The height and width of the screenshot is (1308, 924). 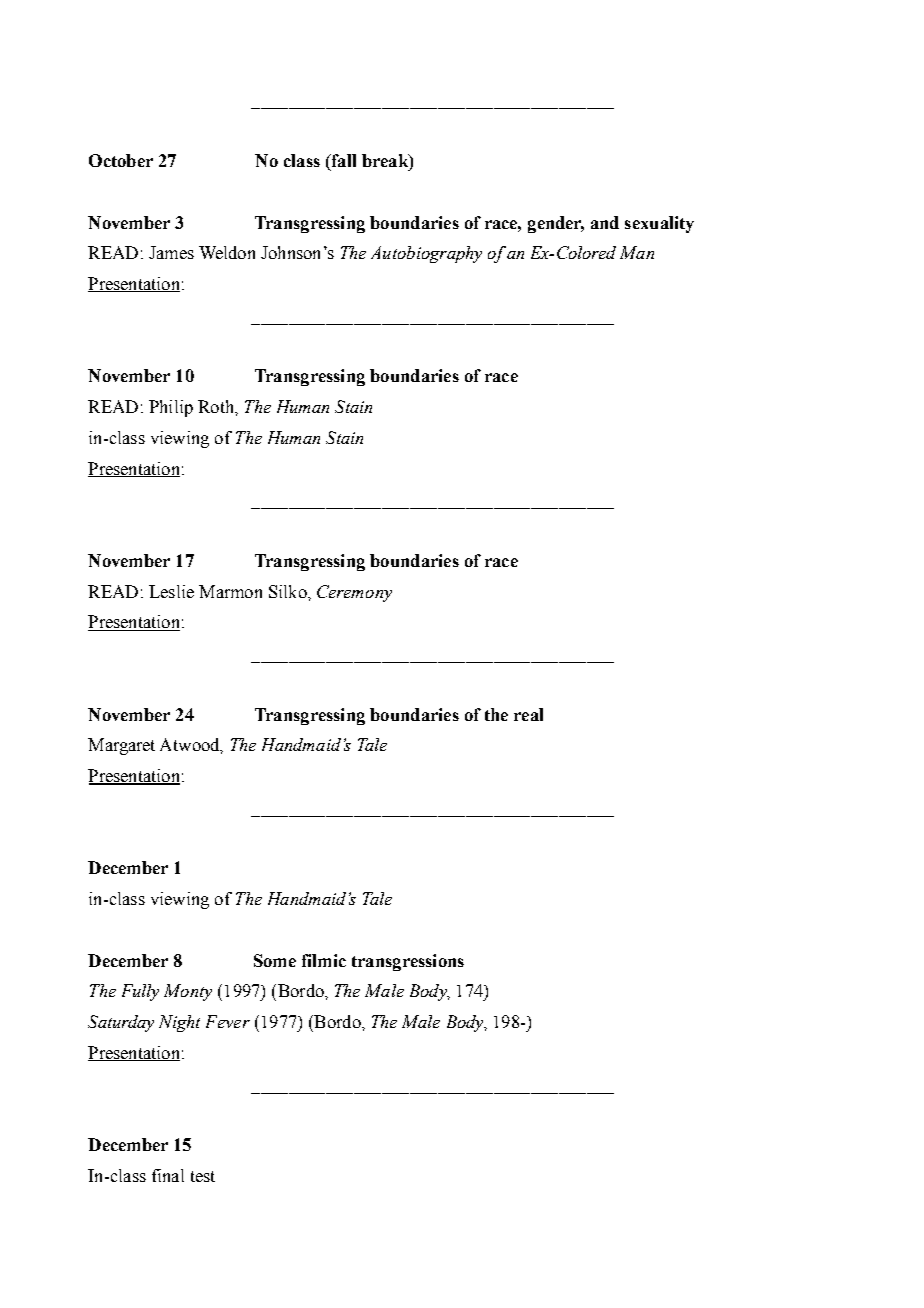 What do you see at coordinates (203, 1176) in the screenshot?
I see `test` at bounding box center [203, 1176].
